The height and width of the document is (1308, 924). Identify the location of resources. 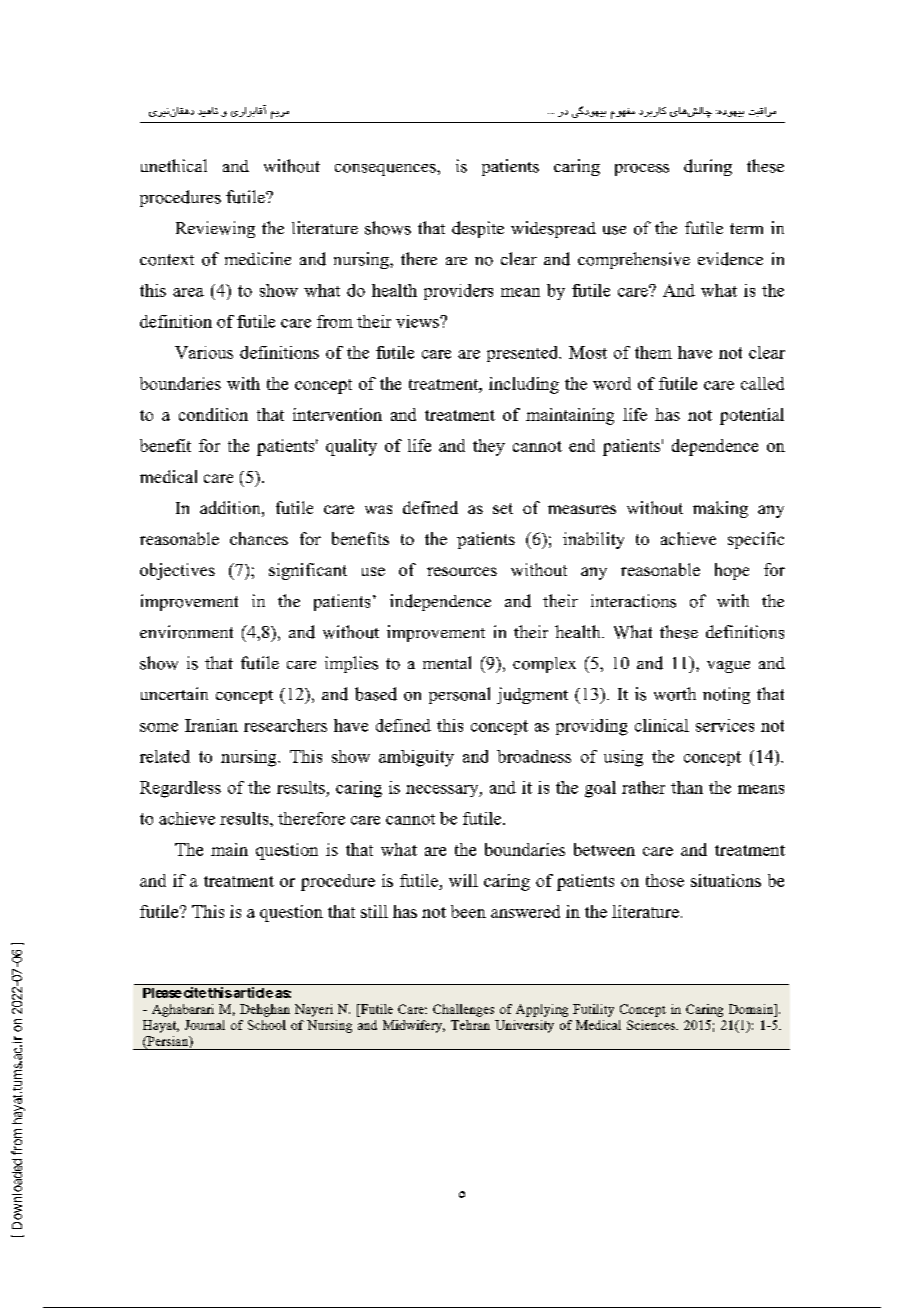
(462, 571).
